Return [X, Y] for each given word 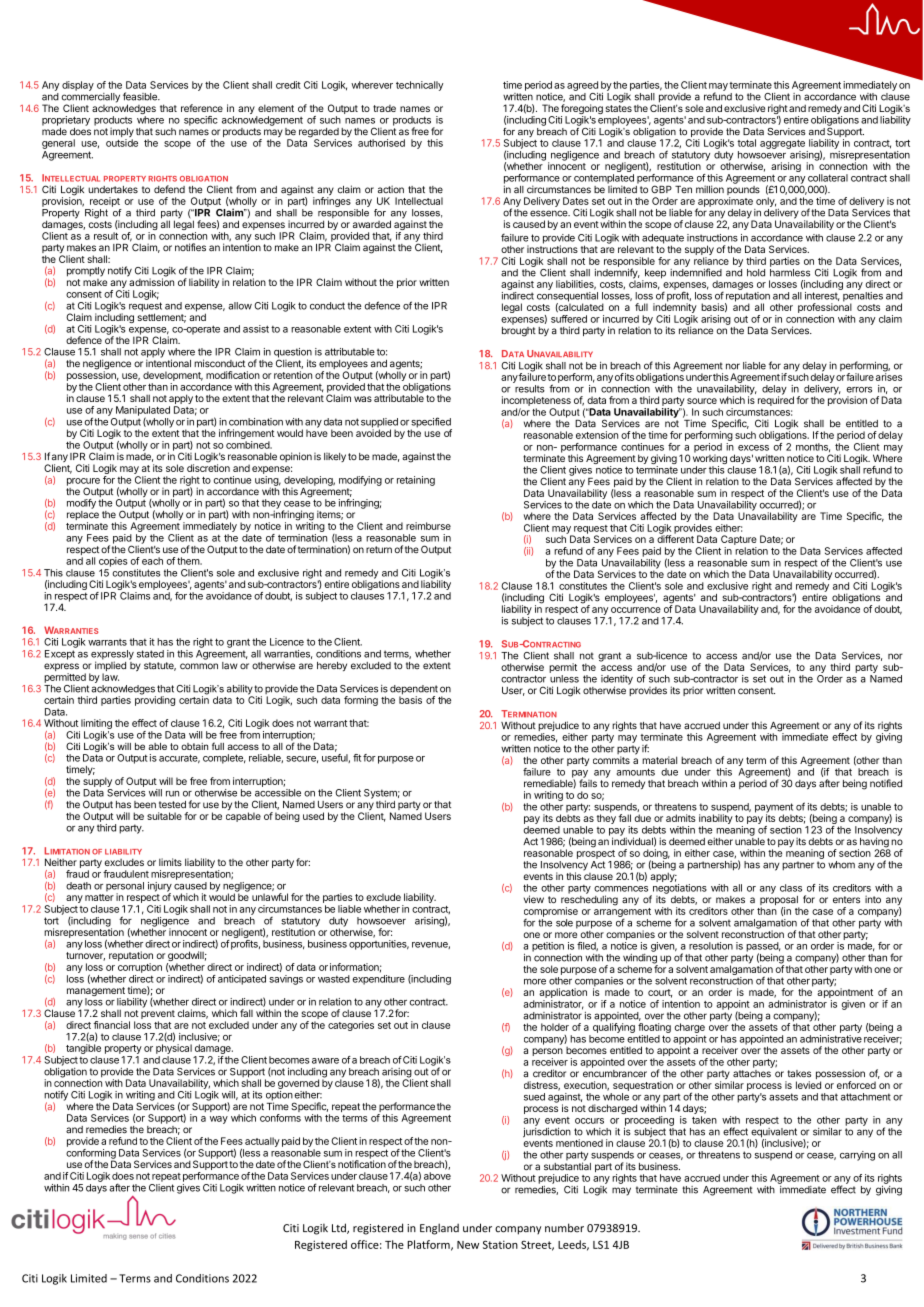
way [219, 1120]
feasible [141, 96]
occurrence [636, 610]
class [791, 888]
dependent [414, 691]
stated [150, 654]
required [776, 400]
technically [419, 86]
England [439, 1229]
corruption [140, 968]
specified [431, 423]
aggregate [782, 144]
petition [548, 947]
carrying [857, 1156]
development [173, 376]
